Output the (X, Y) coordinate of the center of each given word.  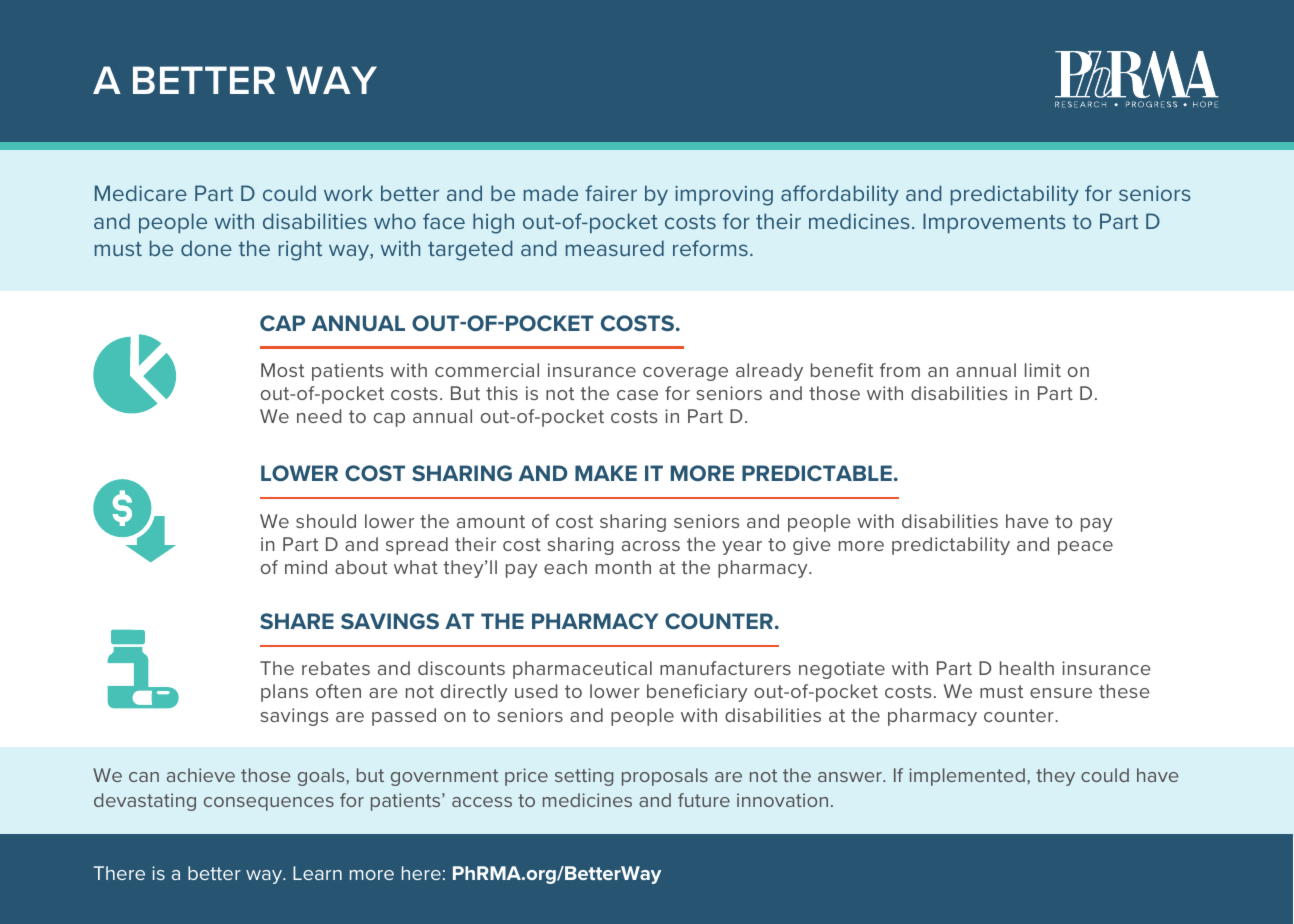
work (348, 193)
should (326, 521)
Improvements (994, 223)
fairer (611, 193)
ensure (1061, 693)
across (651, 546)
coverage (685, 374)
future (704, 800)
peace (1085, 548)
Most (282, 370)
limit (1043, 370)
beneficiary (697, 693)
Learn (317, 873)
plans (284, 693)
